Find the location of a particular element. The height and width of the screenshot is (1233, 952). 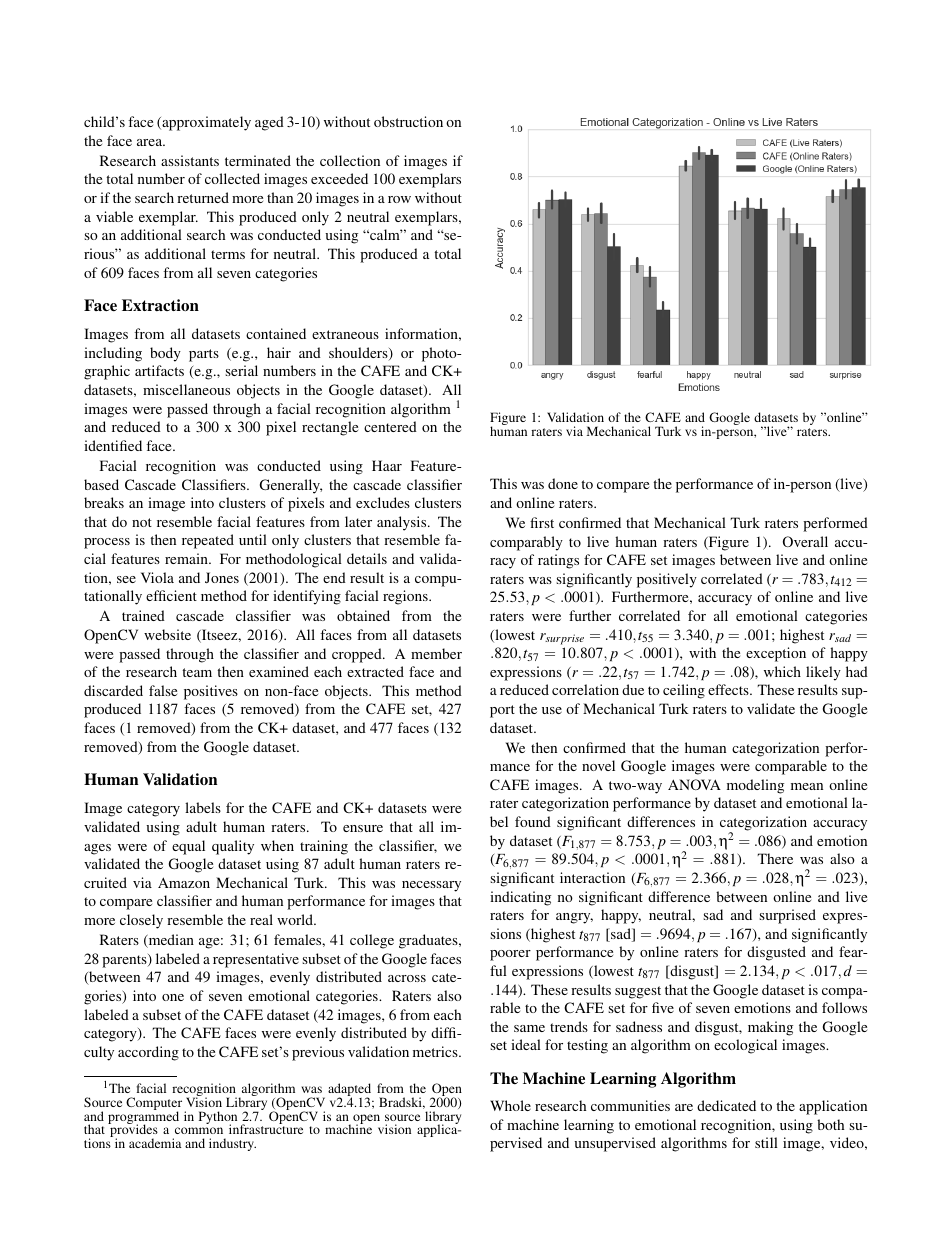

necessary is located at coordinates (431, 886).
